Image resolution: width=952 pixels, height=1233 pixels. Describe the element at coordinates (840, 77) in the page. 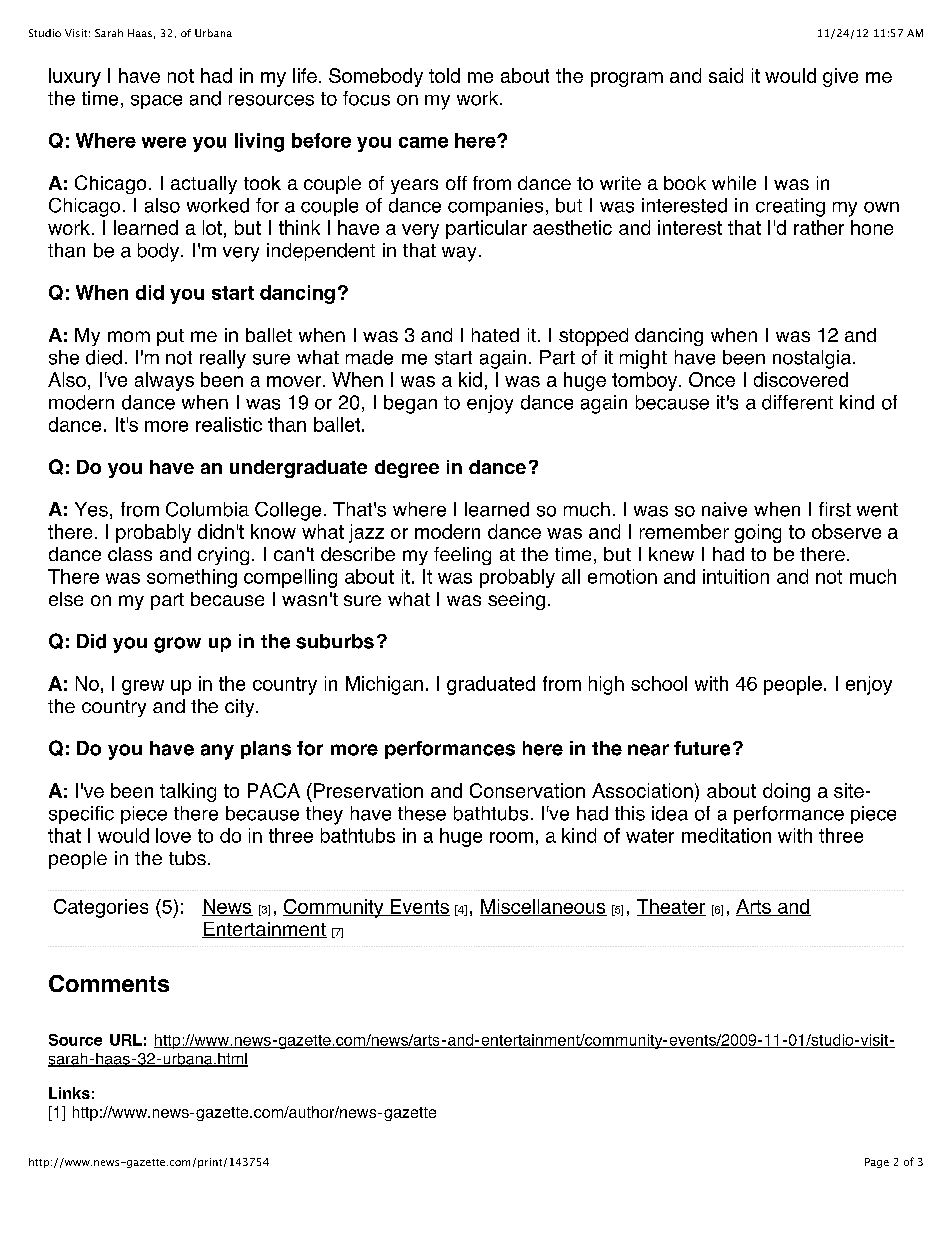

I see `give` at that location.
